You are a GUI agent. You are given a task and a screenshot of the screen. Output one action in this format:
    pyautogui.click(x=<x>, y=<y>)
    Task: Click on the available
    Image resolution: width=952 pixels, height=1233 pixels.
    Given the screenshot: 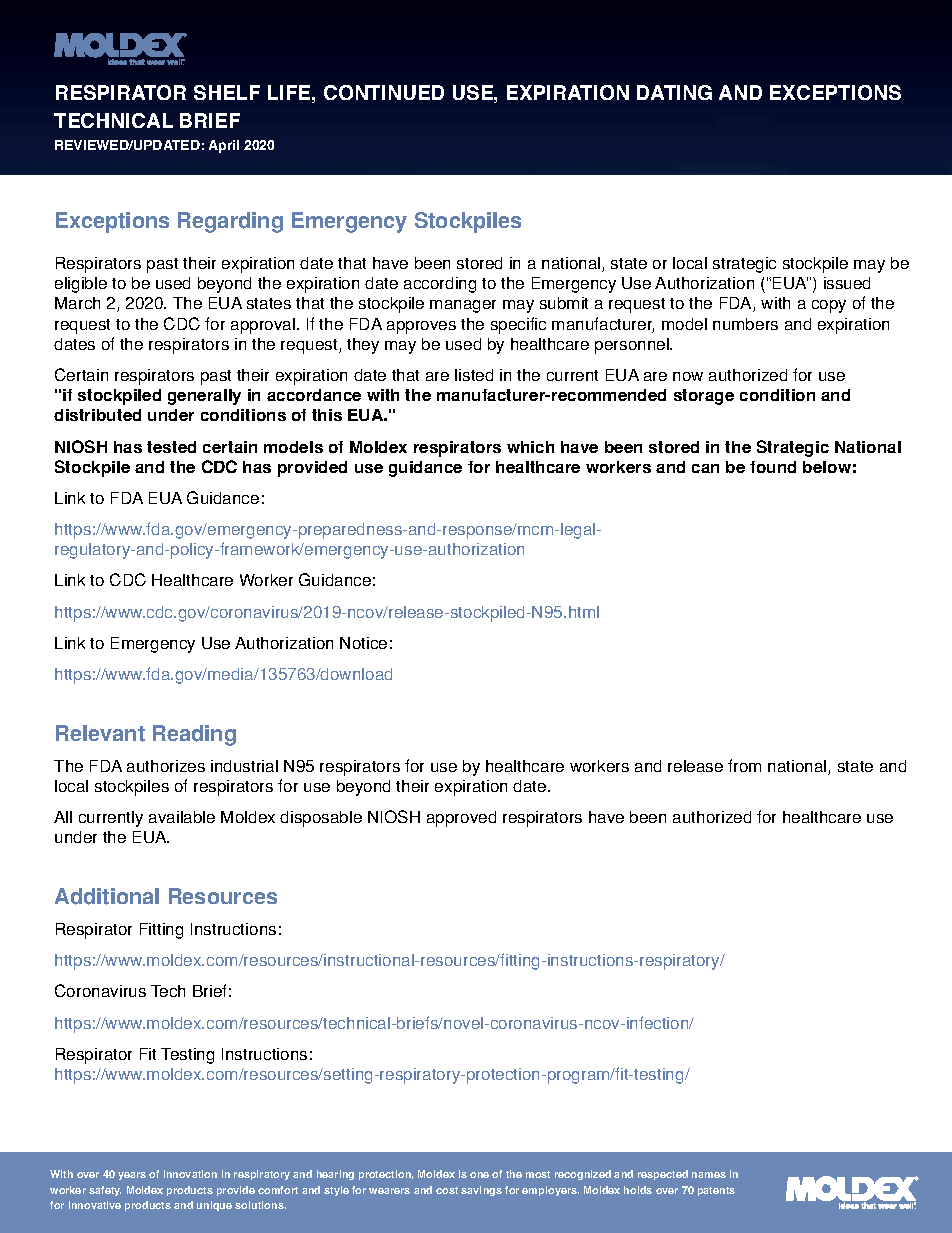 What is the action you would take?
    pyautogui.click(x=182, y=817)
